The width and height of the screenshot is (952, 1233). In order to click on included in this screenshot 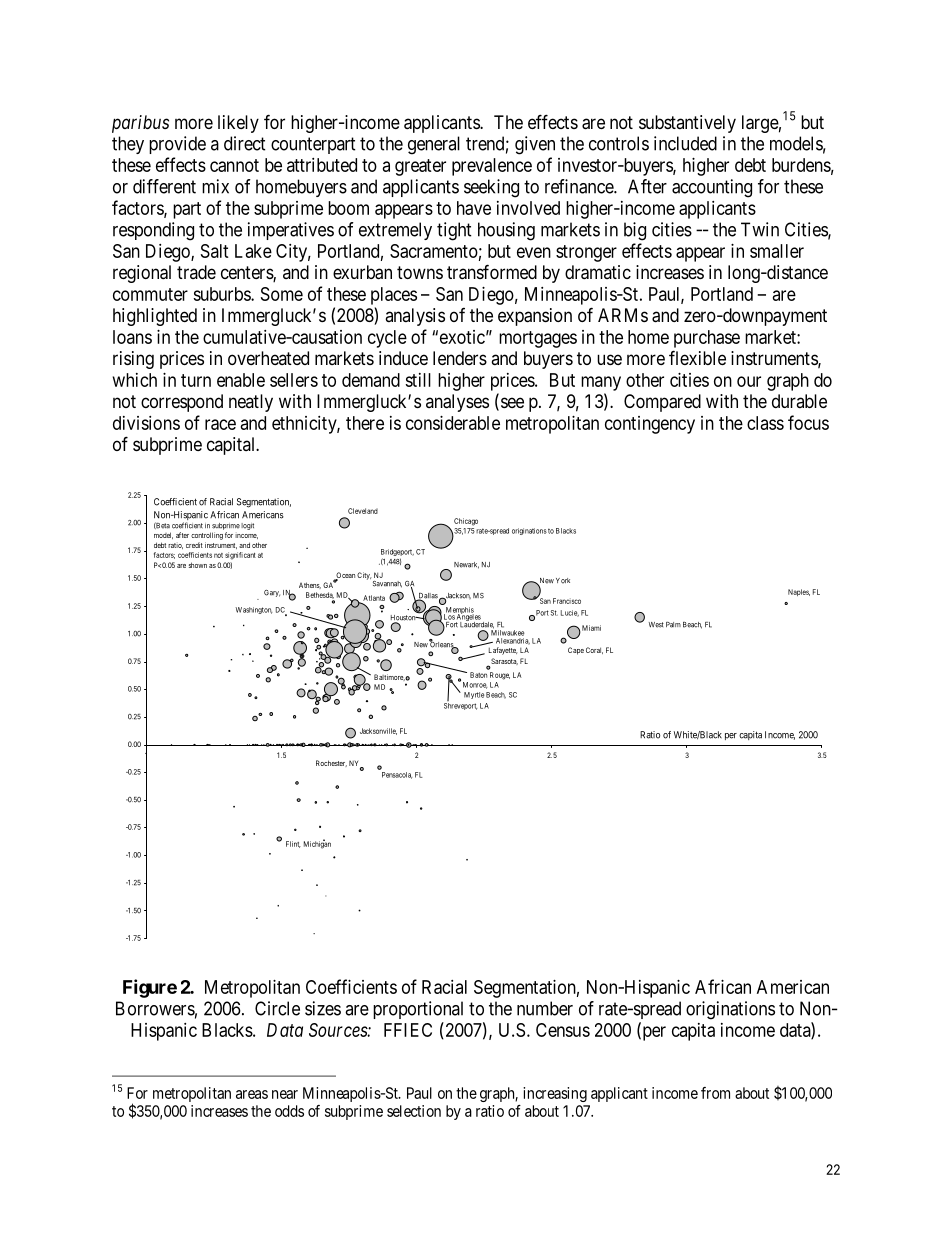, I will do `click(685, 143)`.
